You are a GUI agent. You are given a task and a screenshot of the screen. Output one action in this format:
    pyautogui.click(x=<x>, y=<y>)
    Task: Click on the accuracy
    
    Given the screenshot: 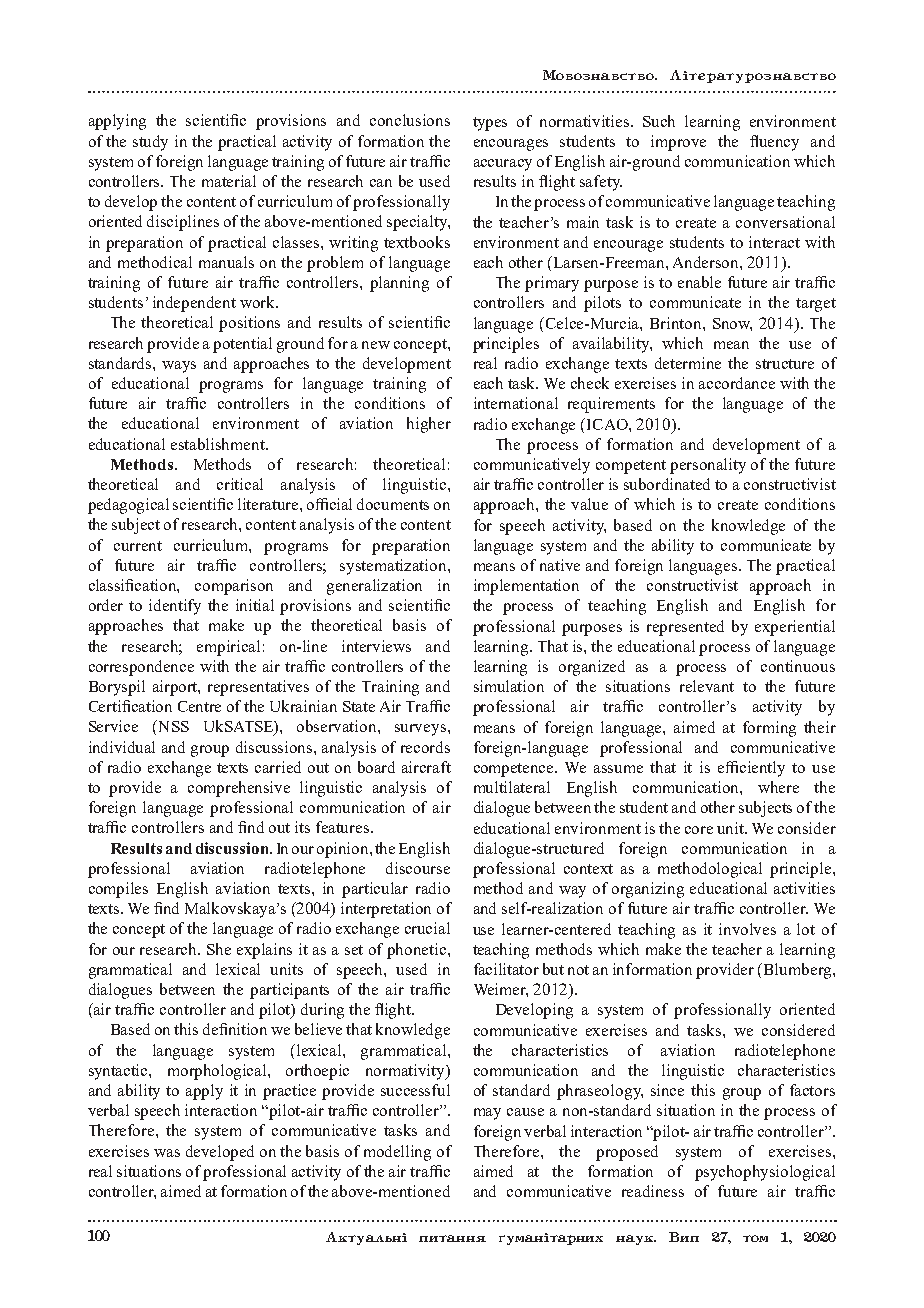 What is the action you would take?
    pyautogui.click(x=503, y=165)
